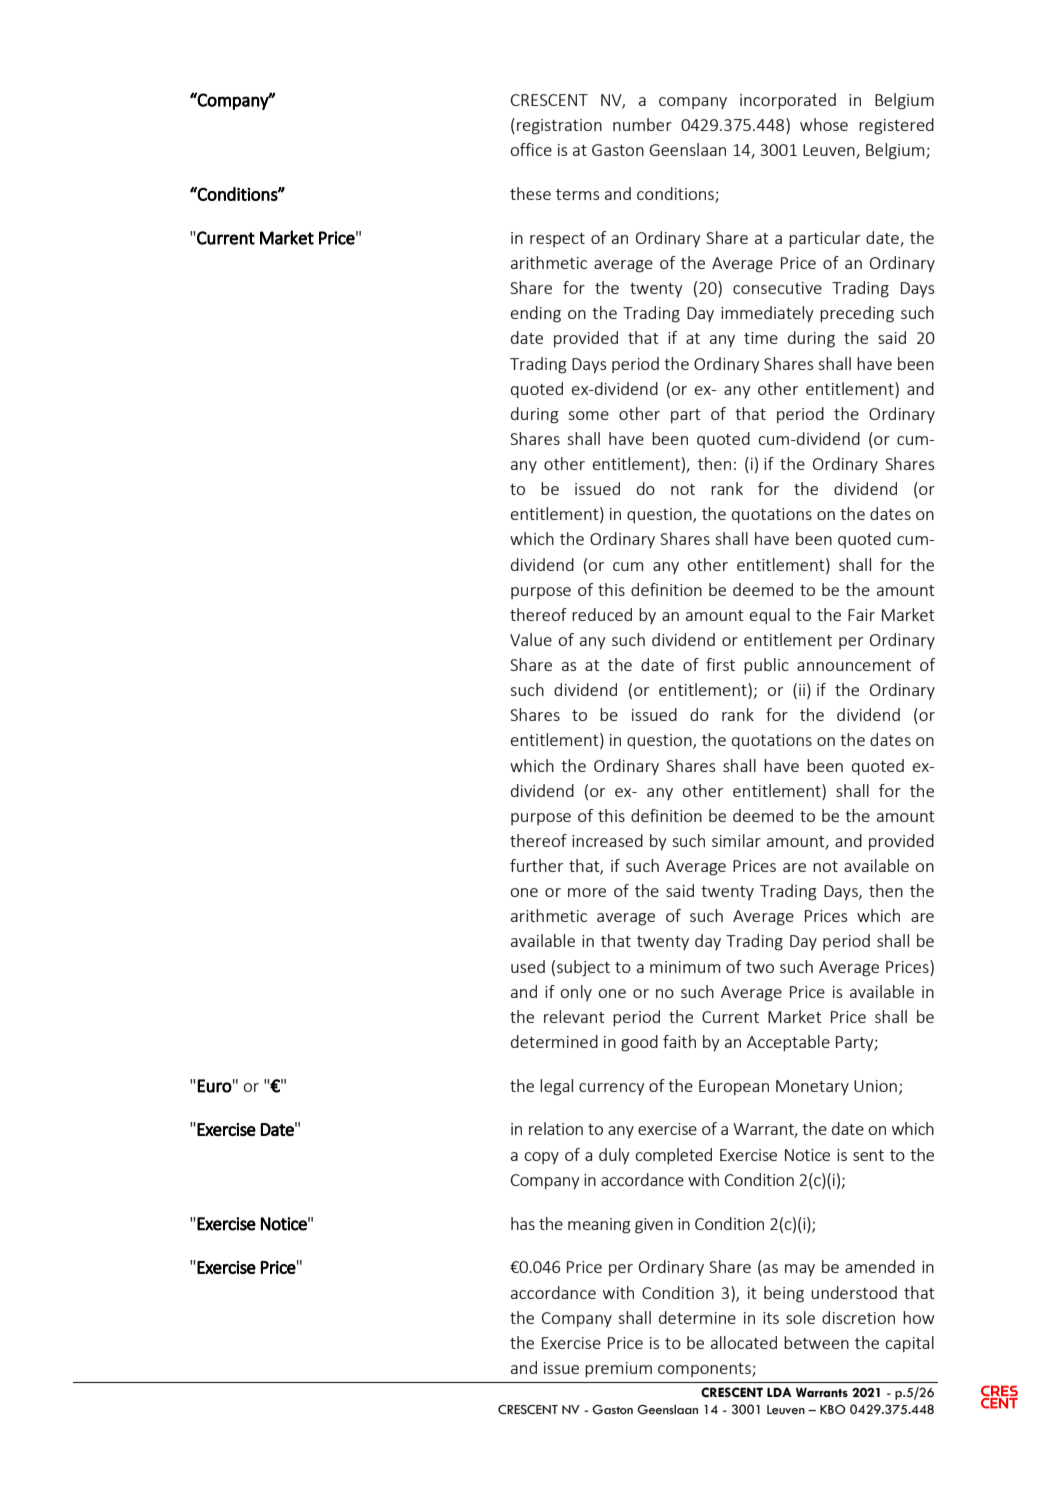 This page has width=1061, height=1500. What do you see at coordinates (618, 1369) in the page?
I see `premium` at bounding box center [618, 1369].
